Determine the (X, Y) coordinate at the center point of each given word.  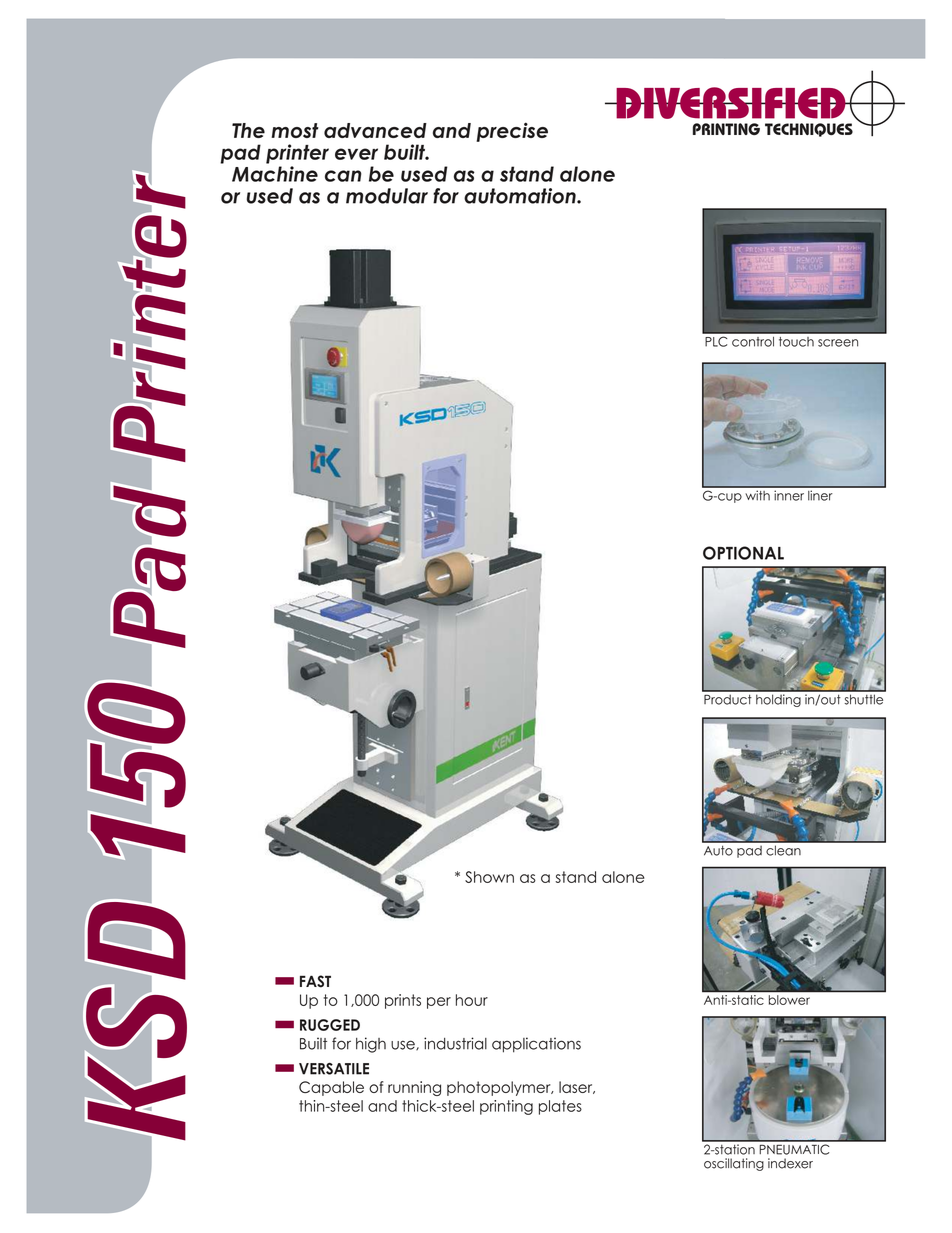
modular (387, 196)
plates (560, 1107)
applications (536, 1045)
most (295, 130)
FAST (315, 981)
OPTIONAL (743, 553)
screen (838, 343)
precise (512, 132)
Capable (331, 1088)
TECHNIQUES (809, 130)
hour (472, 1000)
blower (789, 1000)
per (439, 1003)
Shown (489, 877)
